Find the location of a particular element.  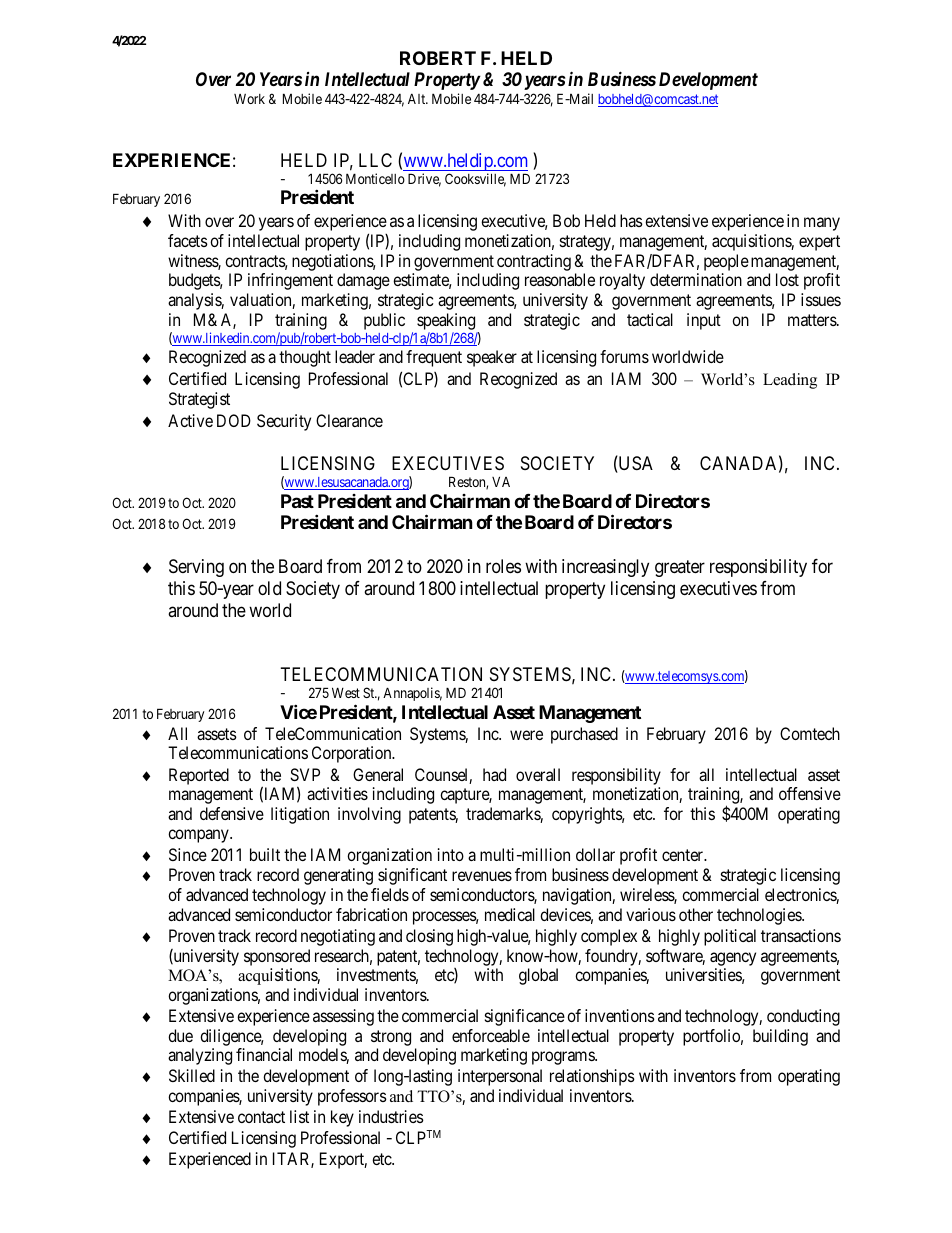

many is located at coordinates (822, 224).
